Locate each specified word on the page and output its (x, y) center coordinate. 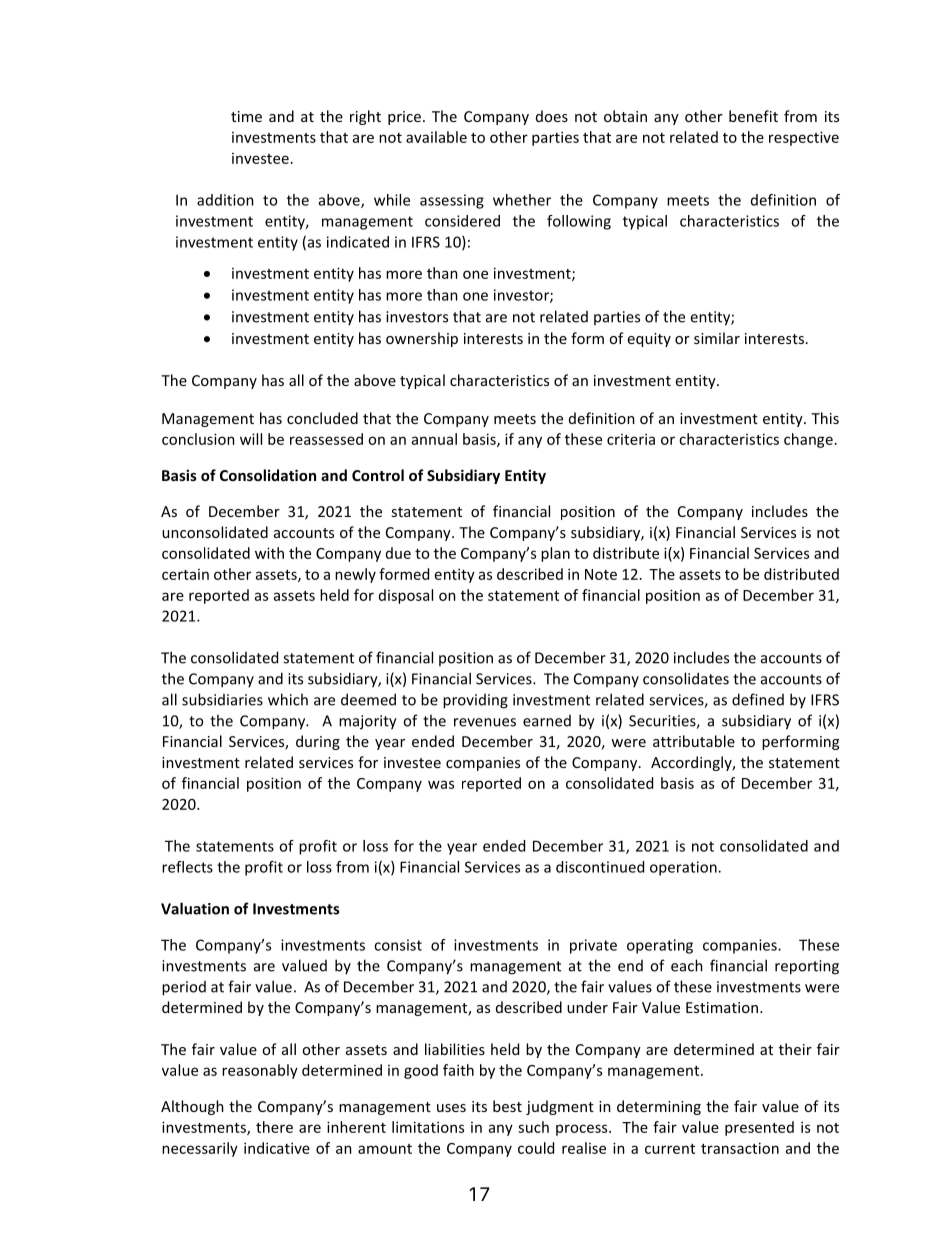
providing (475, 701)
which (288, 699)
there (274, 1127)
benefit (753, 116)
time (246, 116)
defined (758, 699)
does (552, 116)
